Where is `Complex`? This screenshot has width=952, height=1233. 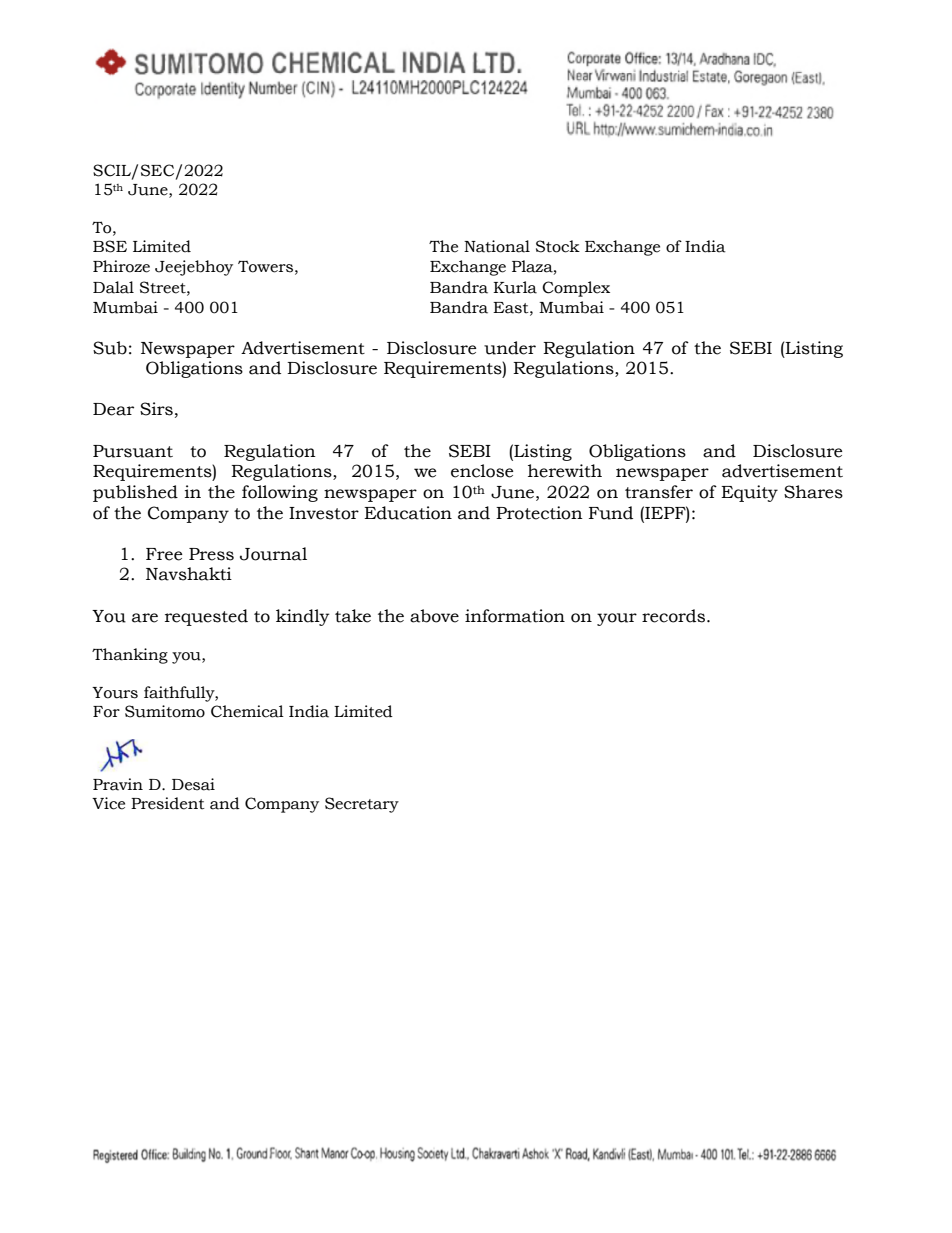 Complex is located at coordinates (576, 289).
